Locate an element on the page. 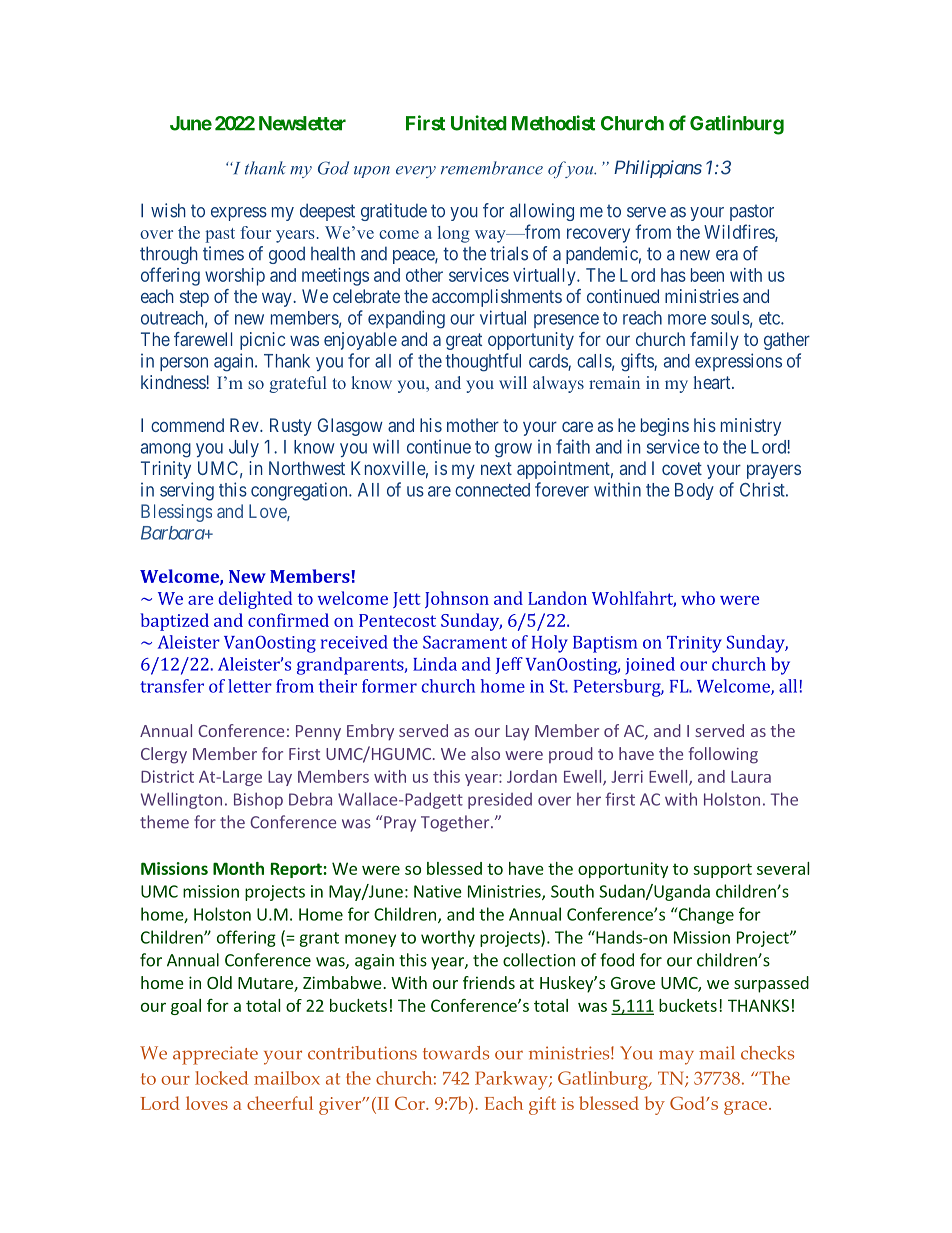 This document has height=1233, width=952. wish is located at coordinates (168, 210).
